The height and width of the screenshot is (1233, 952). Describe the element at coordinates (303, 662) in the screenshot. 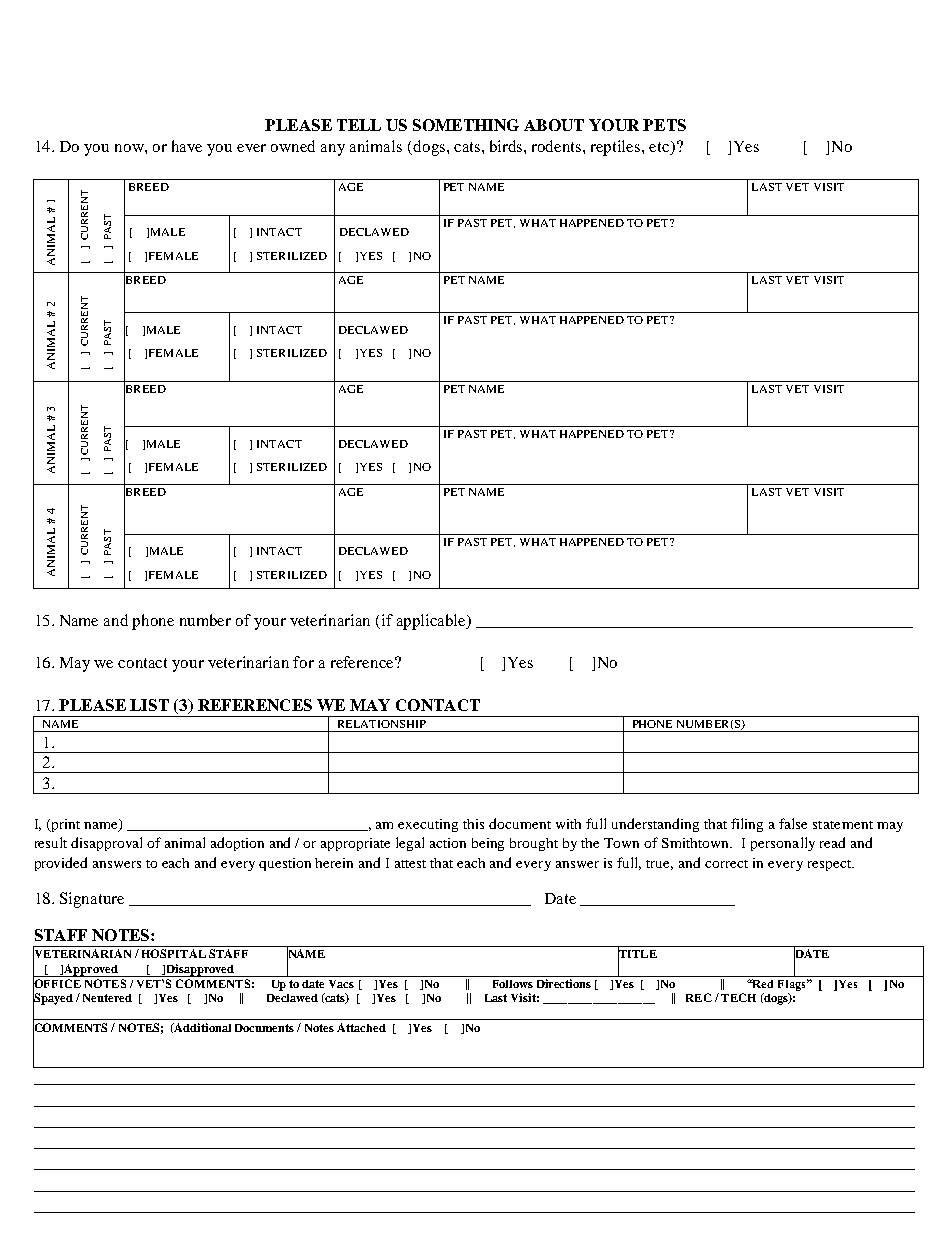

I see `for` at that location.
